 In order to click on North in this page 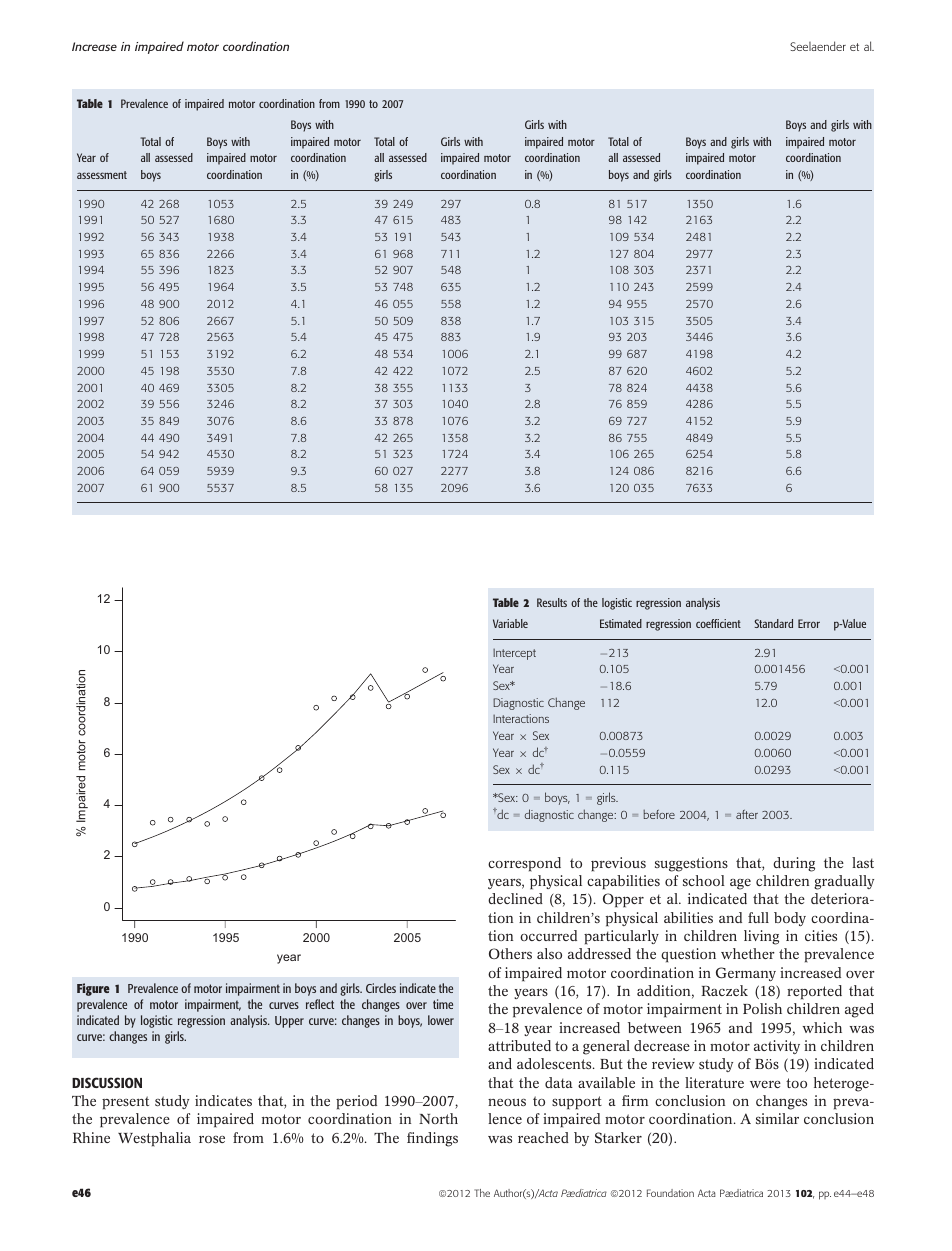, I will do `click(438, 1118)`.
